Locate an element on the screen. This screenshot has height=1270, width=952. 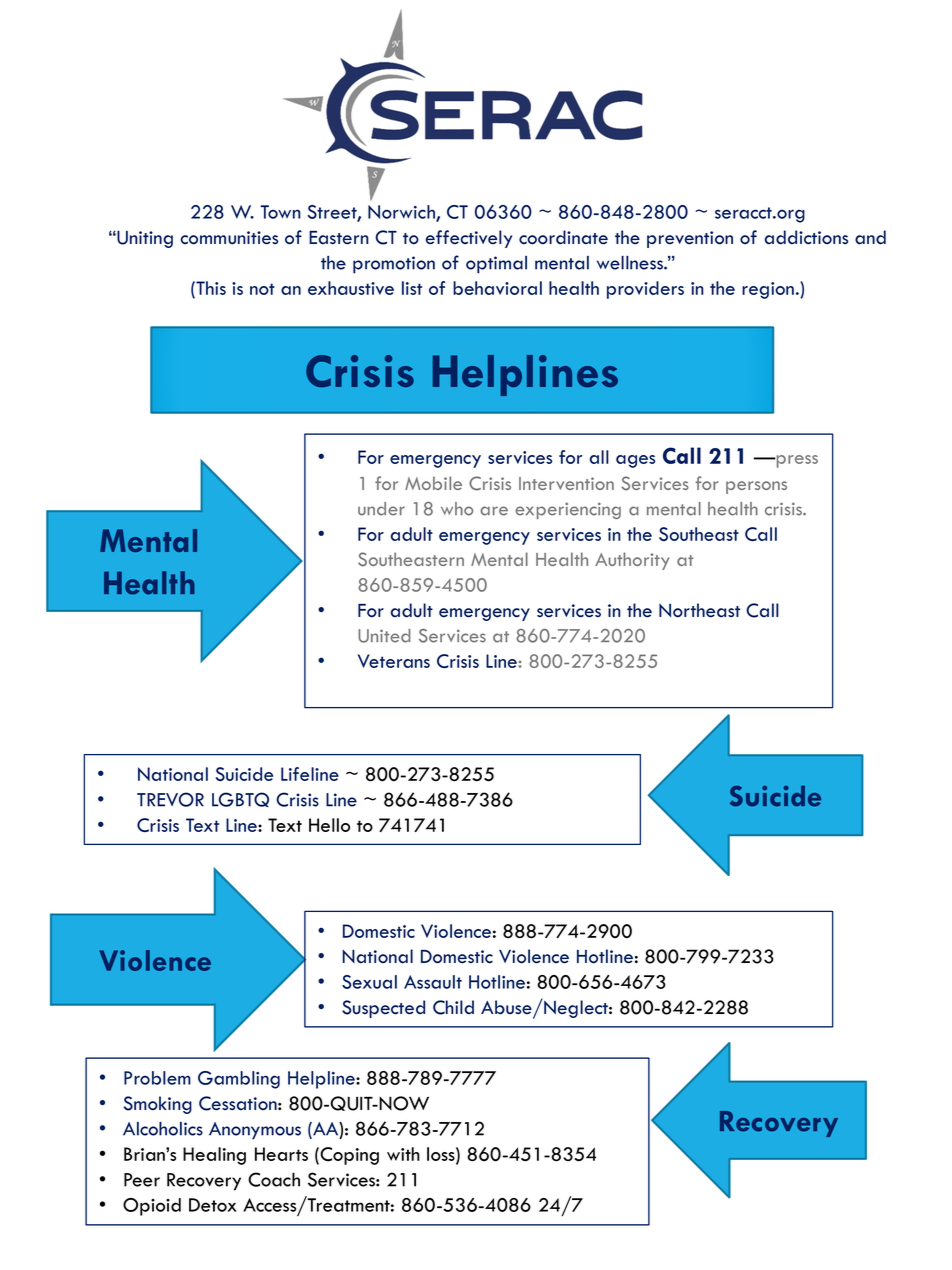
addictions is located at coordinates (806, 237).
